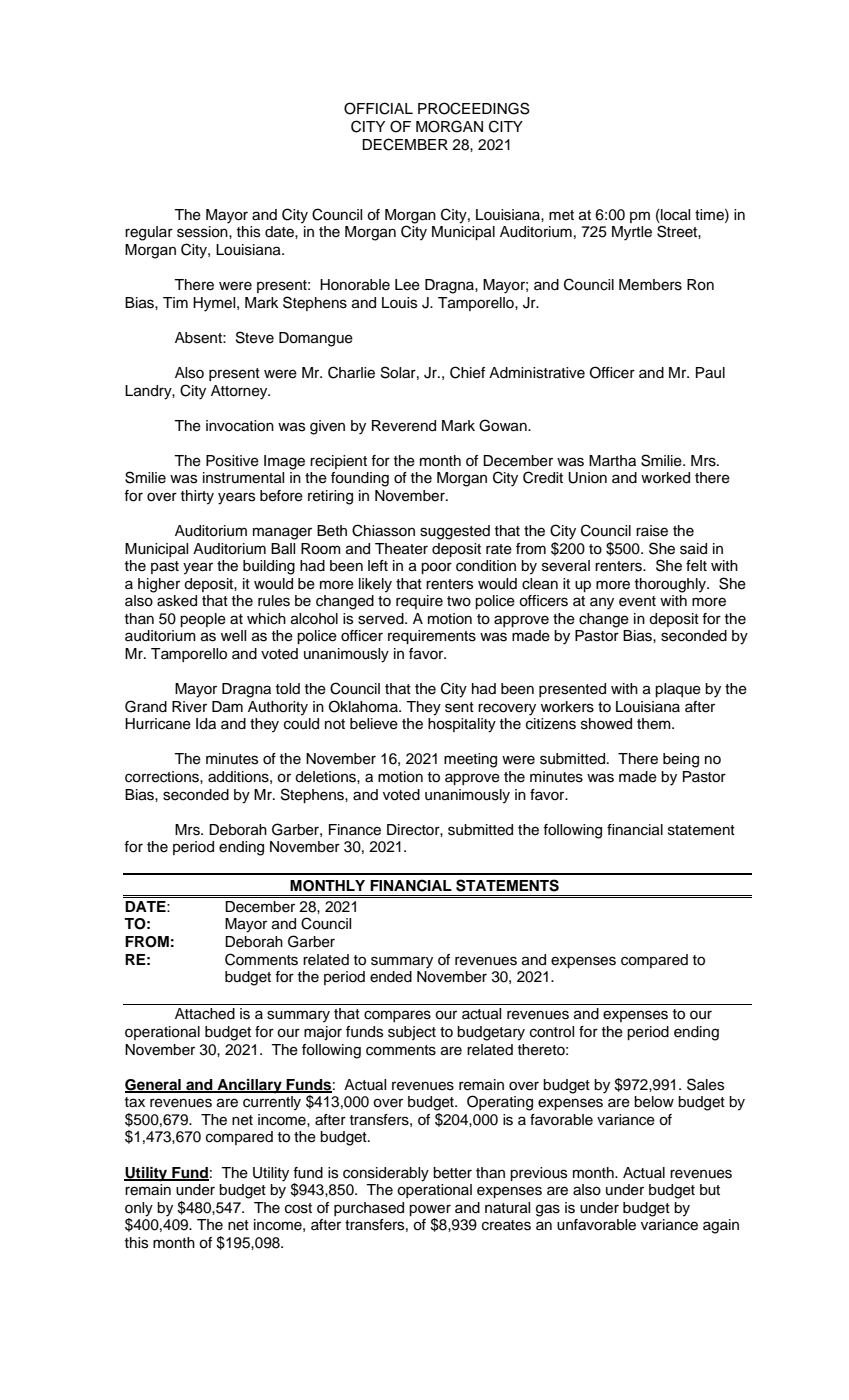 This screenshot has width=849, height=1400. Describe the element at coordinates (382, 619) in the screenshot. I see `served` at that location.
